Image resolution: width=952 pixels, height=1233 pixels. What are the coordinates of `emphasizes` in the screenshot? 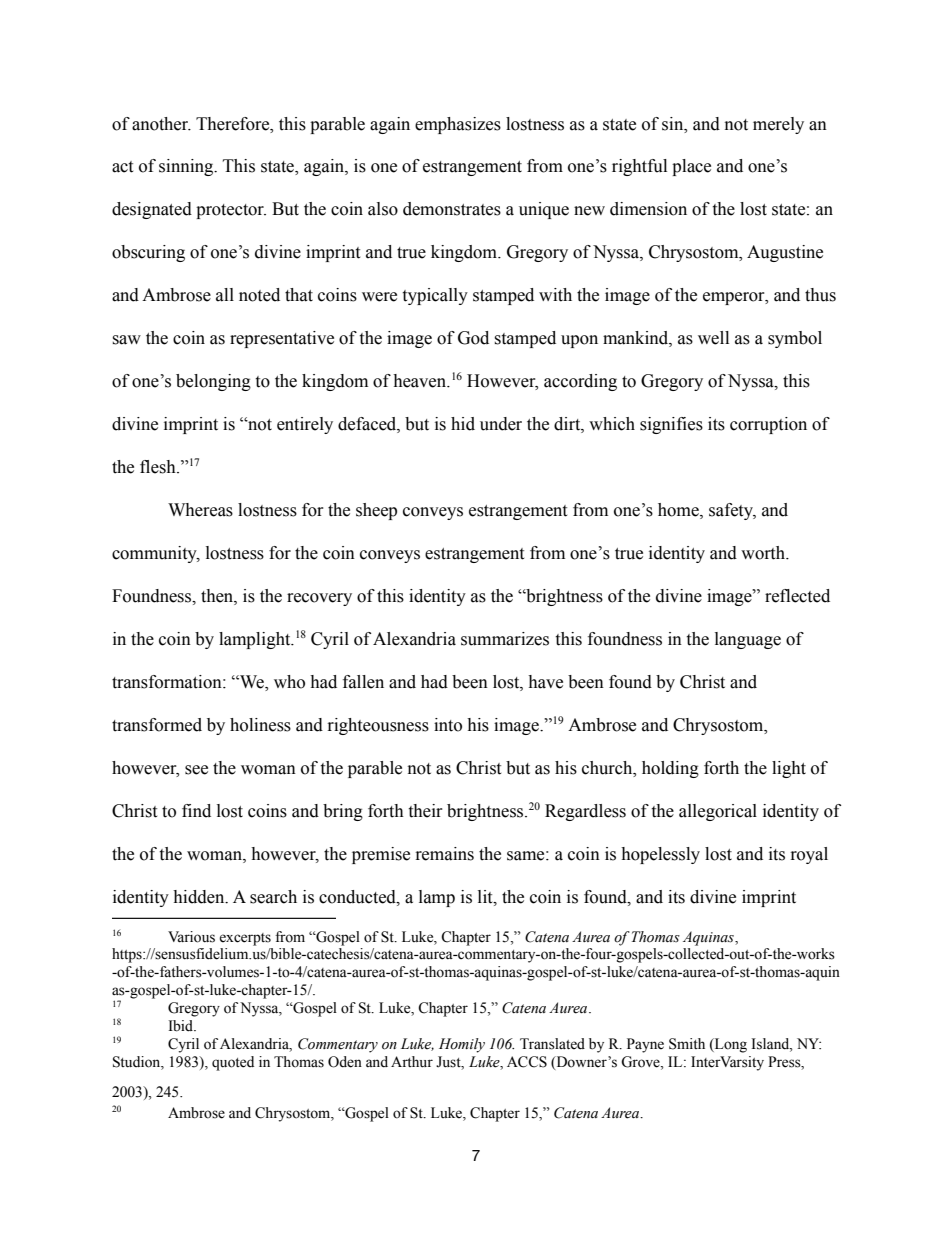 It's located at (458, 125).
